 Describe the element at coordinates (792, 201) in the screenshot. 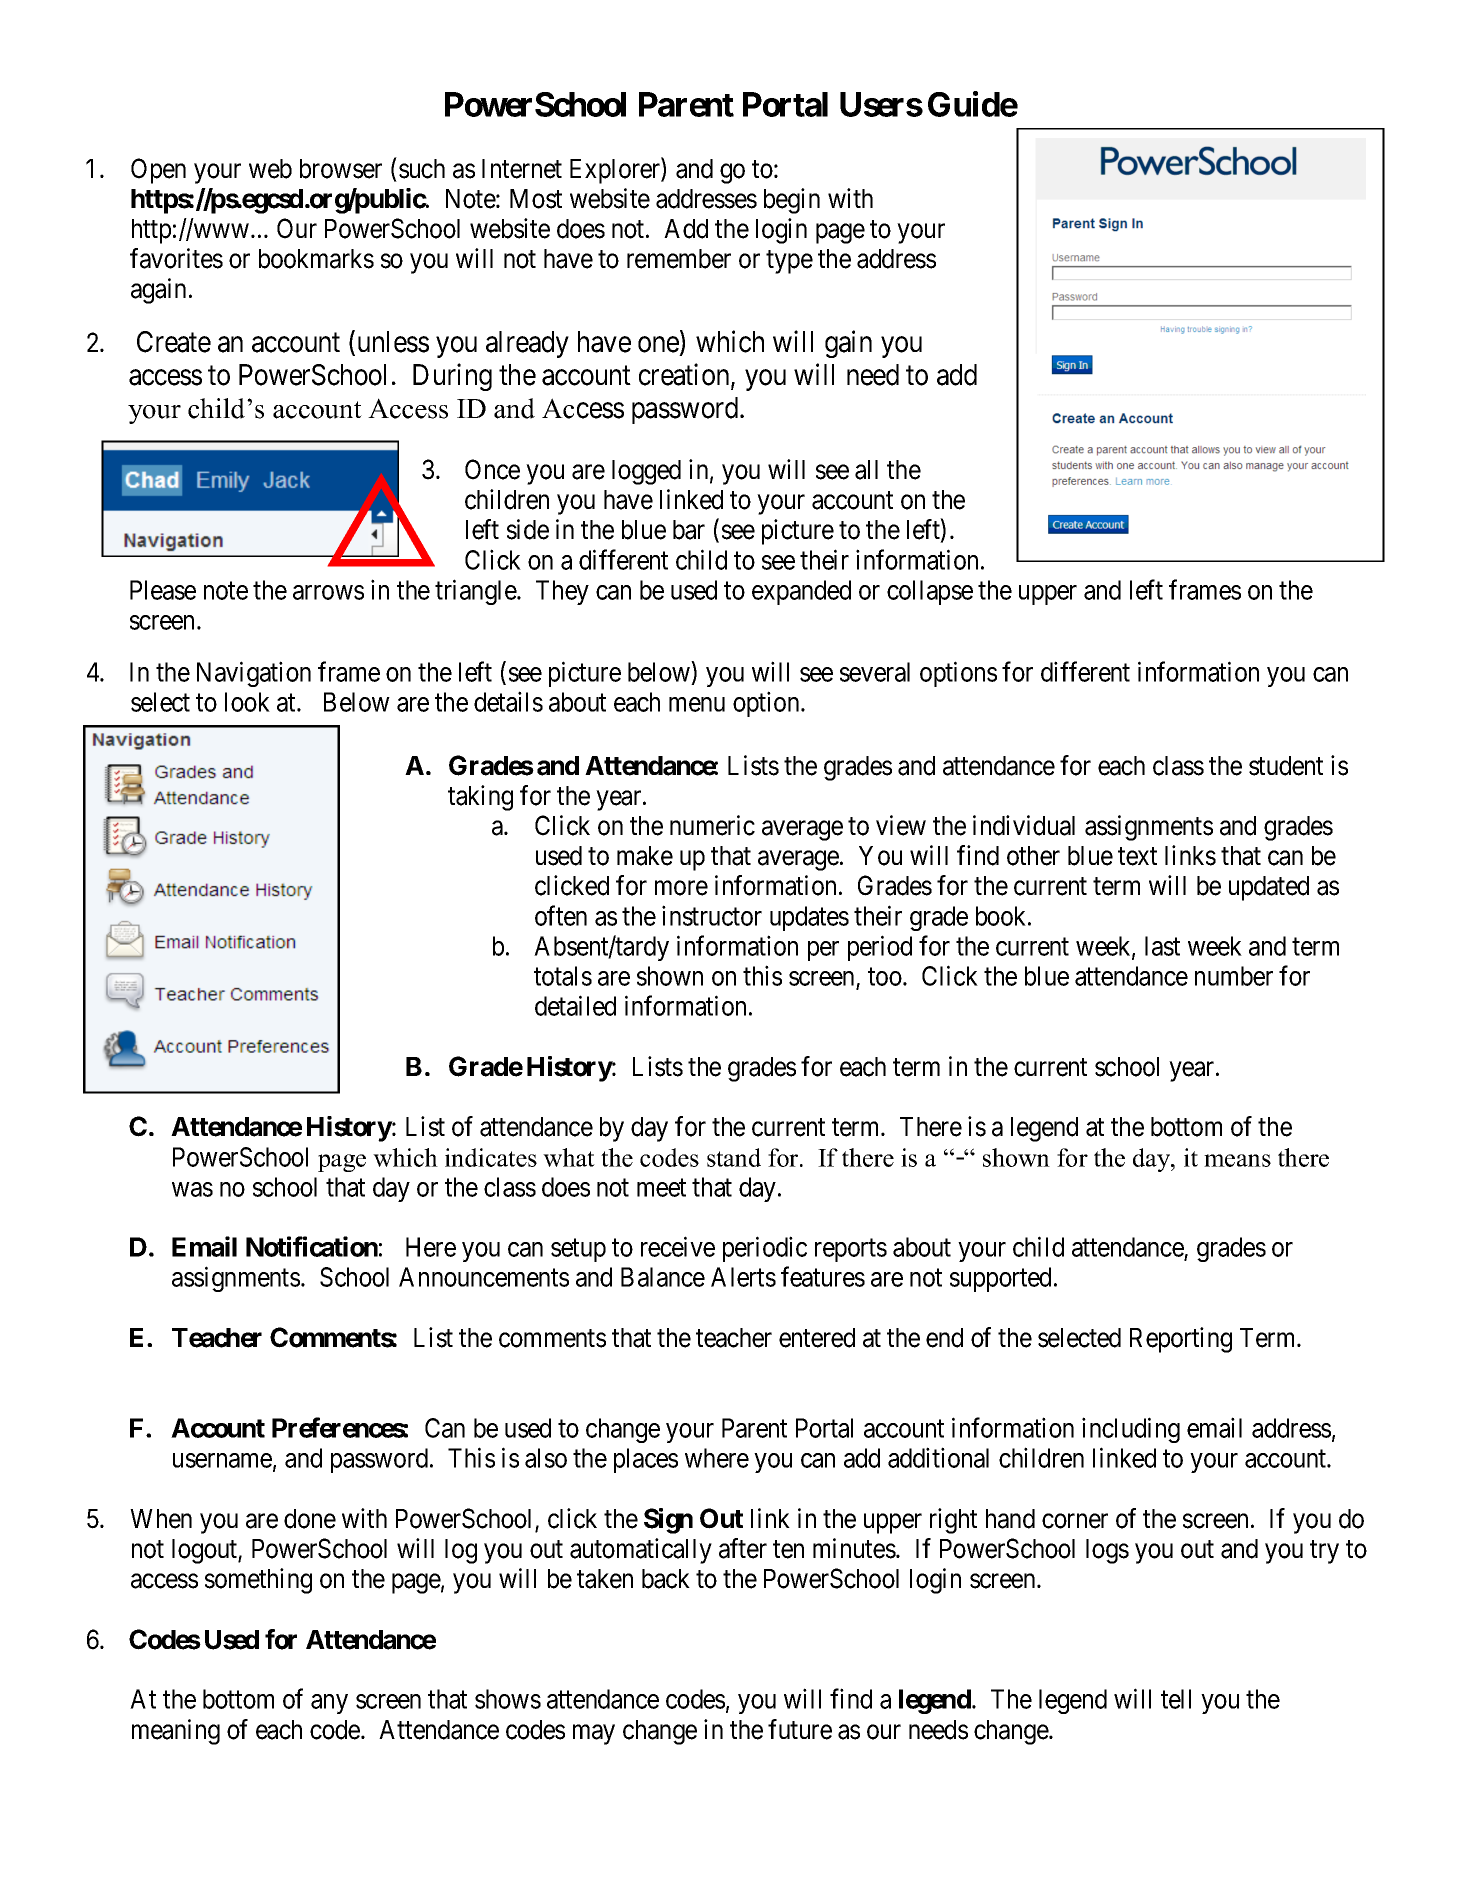

I see `begin` at that location.
